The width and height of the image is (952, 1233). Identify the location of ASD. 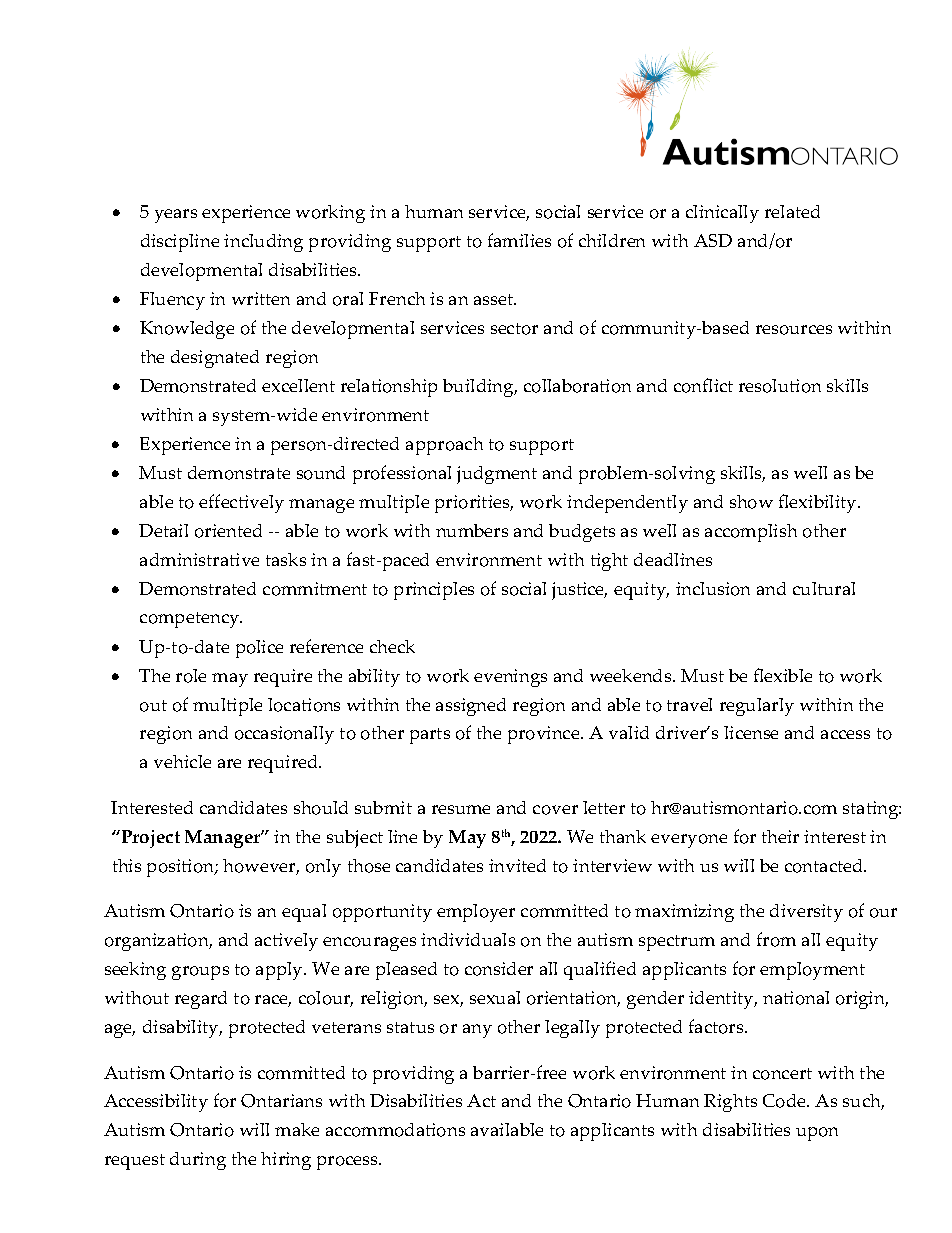
(713, 240).
